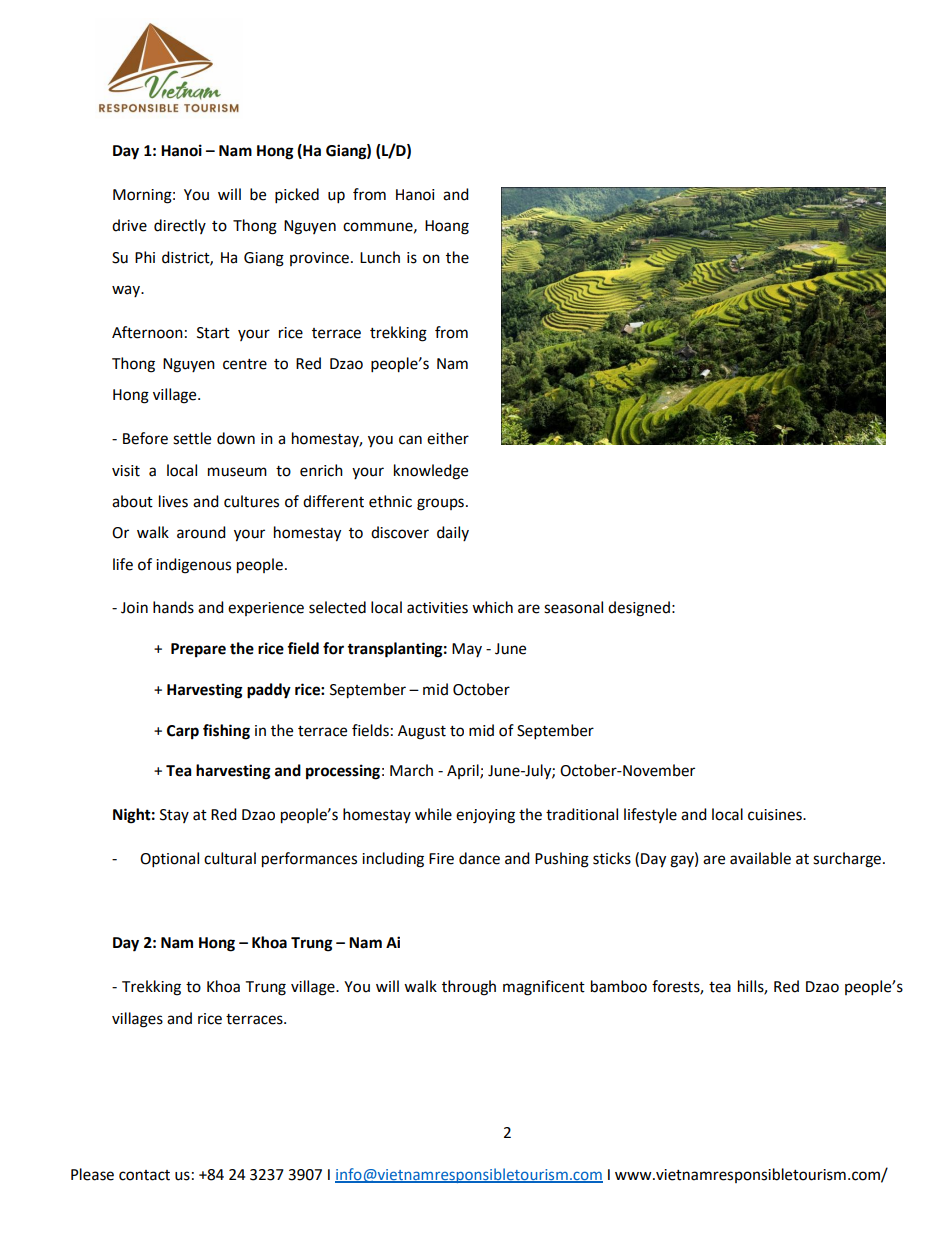  What do you see at coordinates (180, 226) in the page?
I see `directly` at bounding box center [180, 226].
